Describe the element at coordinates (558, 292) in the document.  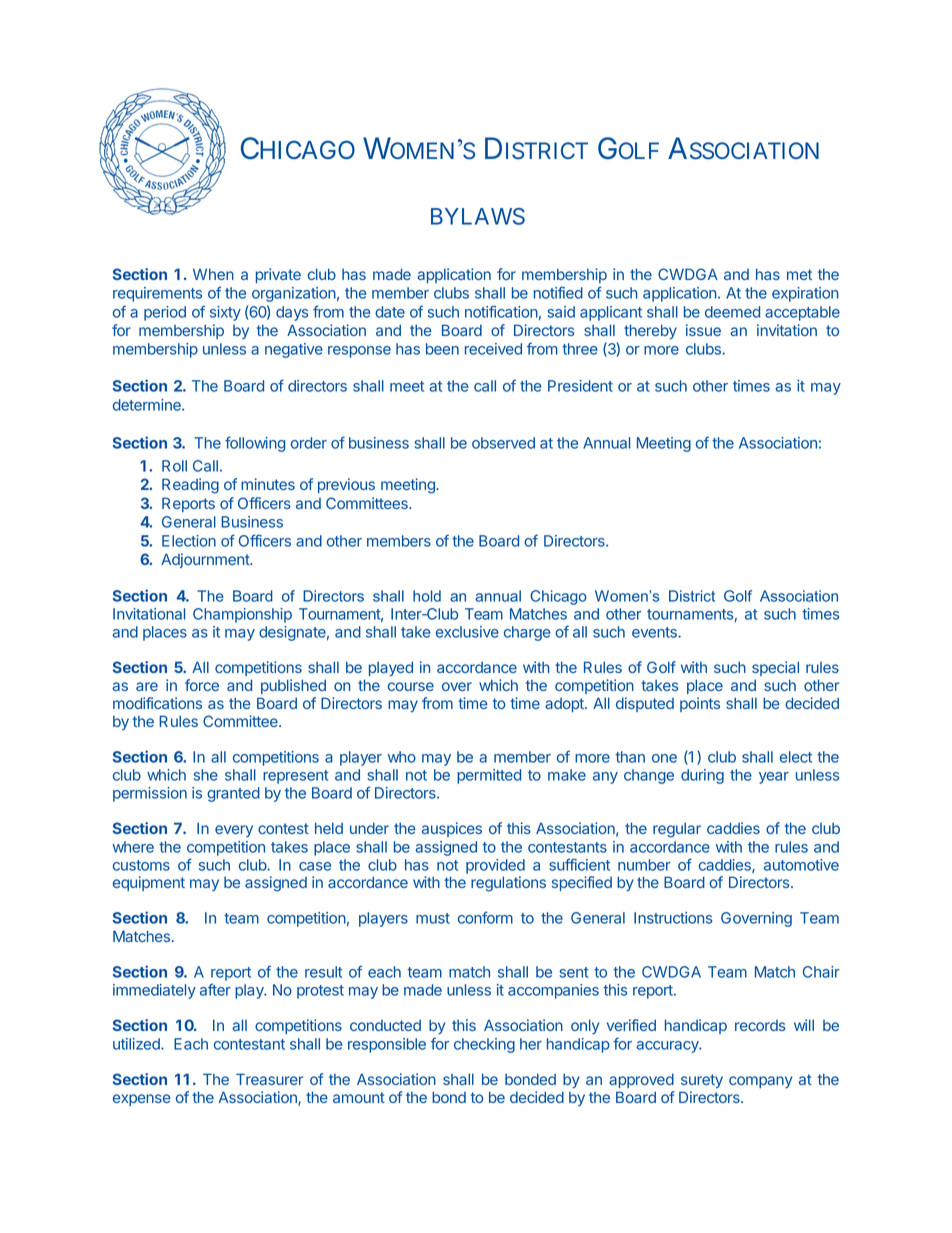
I see `notified` at that location.
